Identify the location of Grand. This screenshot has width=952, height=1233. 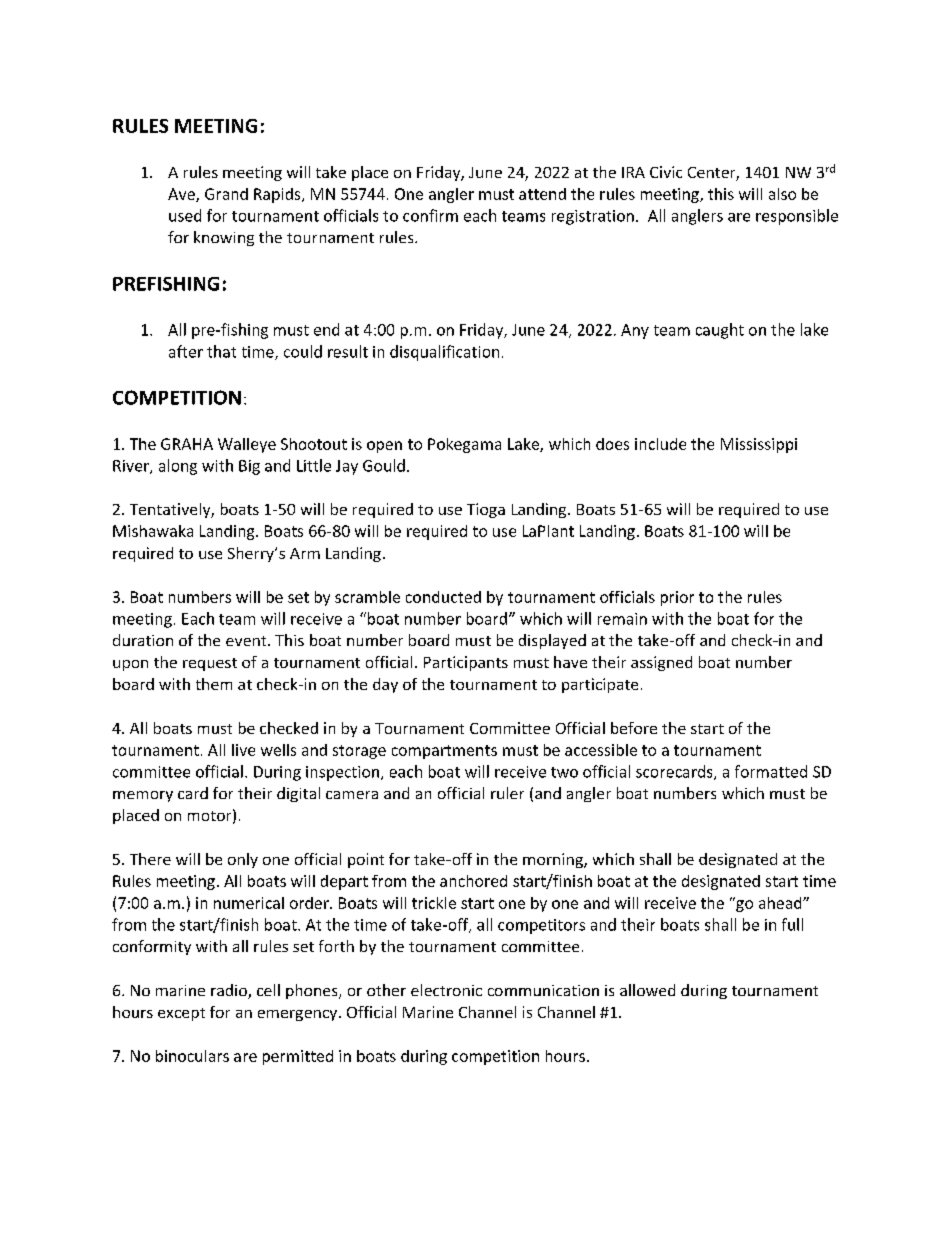
(226, 194).
